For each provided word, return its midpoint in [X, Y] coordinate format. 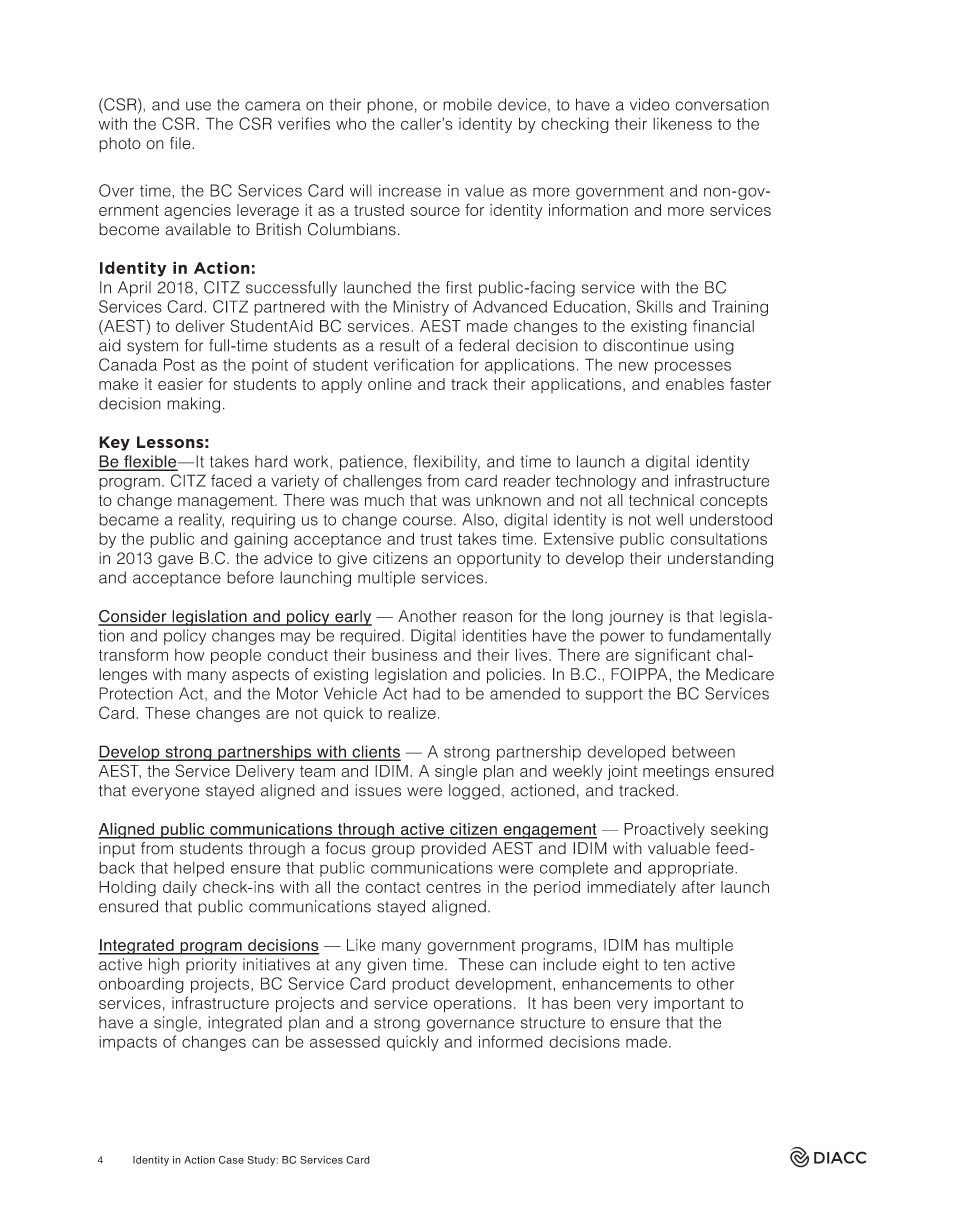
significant [673, 656]
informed [511, 1041]
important [689, 1004]
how [189, 655]
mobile [467, 104]
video [650, 104]
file [181, 143]
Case [231, 1160]
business [404, 655]
